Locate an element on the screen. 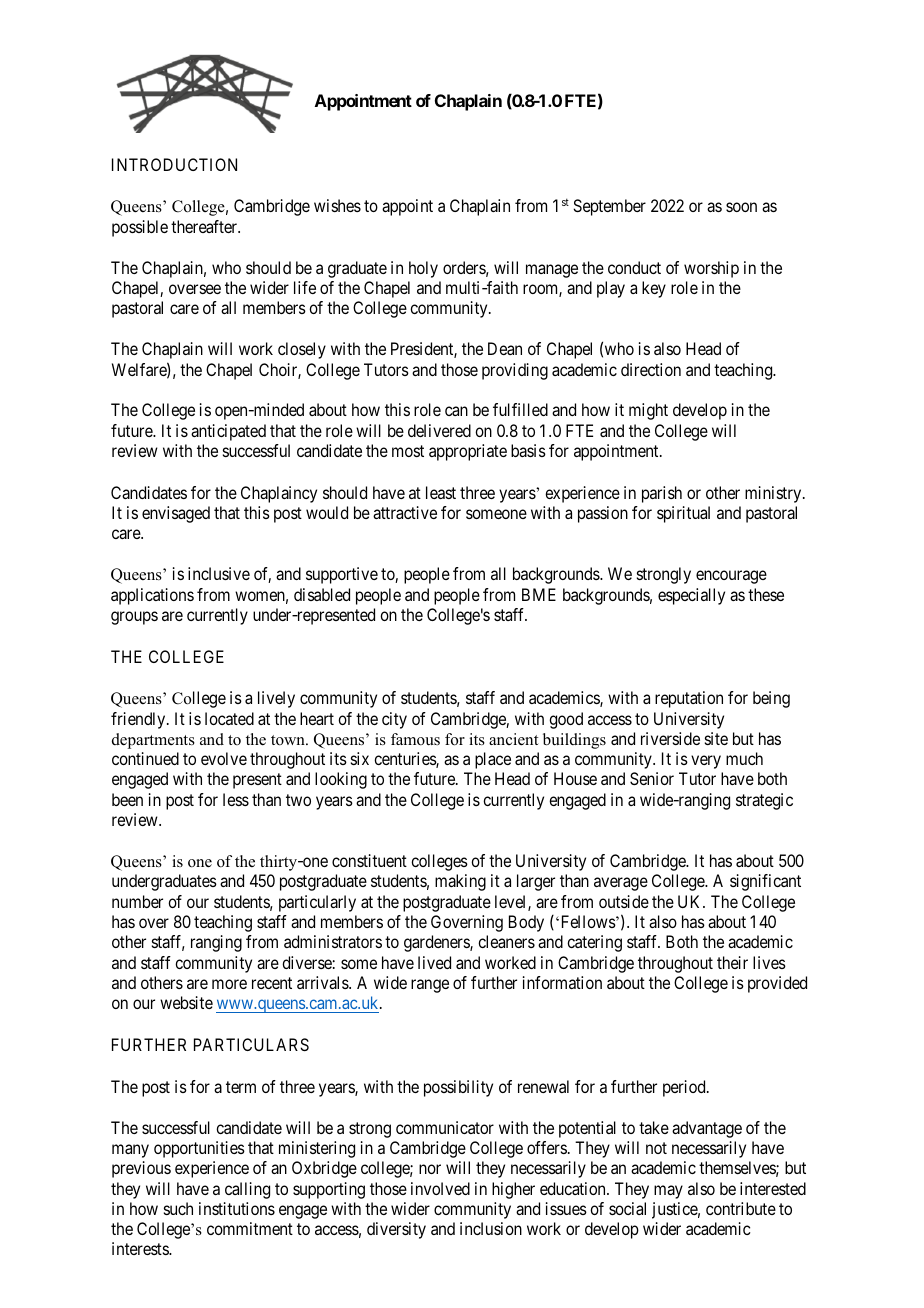 Image resolution: width=924 pixels, height=1308 pixels. reputation is located at coordinates (689, 699).
